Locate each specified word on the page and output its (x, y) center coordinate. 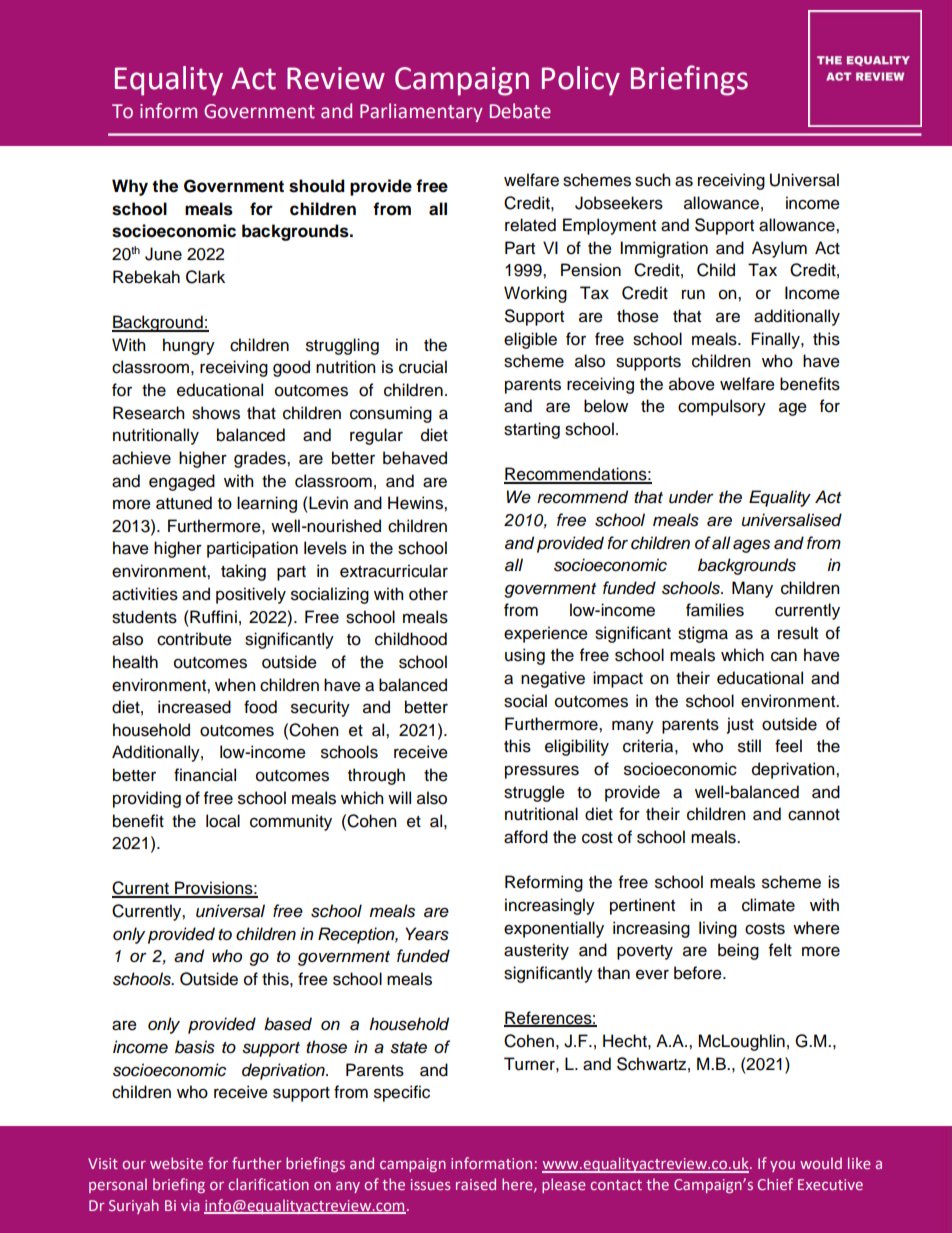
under (691, 497)
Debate (520, 111)
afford (526, 837)
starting (532, 430)
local (223, 821)
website (176, 1163)
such (652, 180)
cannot (814, 815)
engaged (182, 482)
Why (130, 187)
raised (476, 1184)
